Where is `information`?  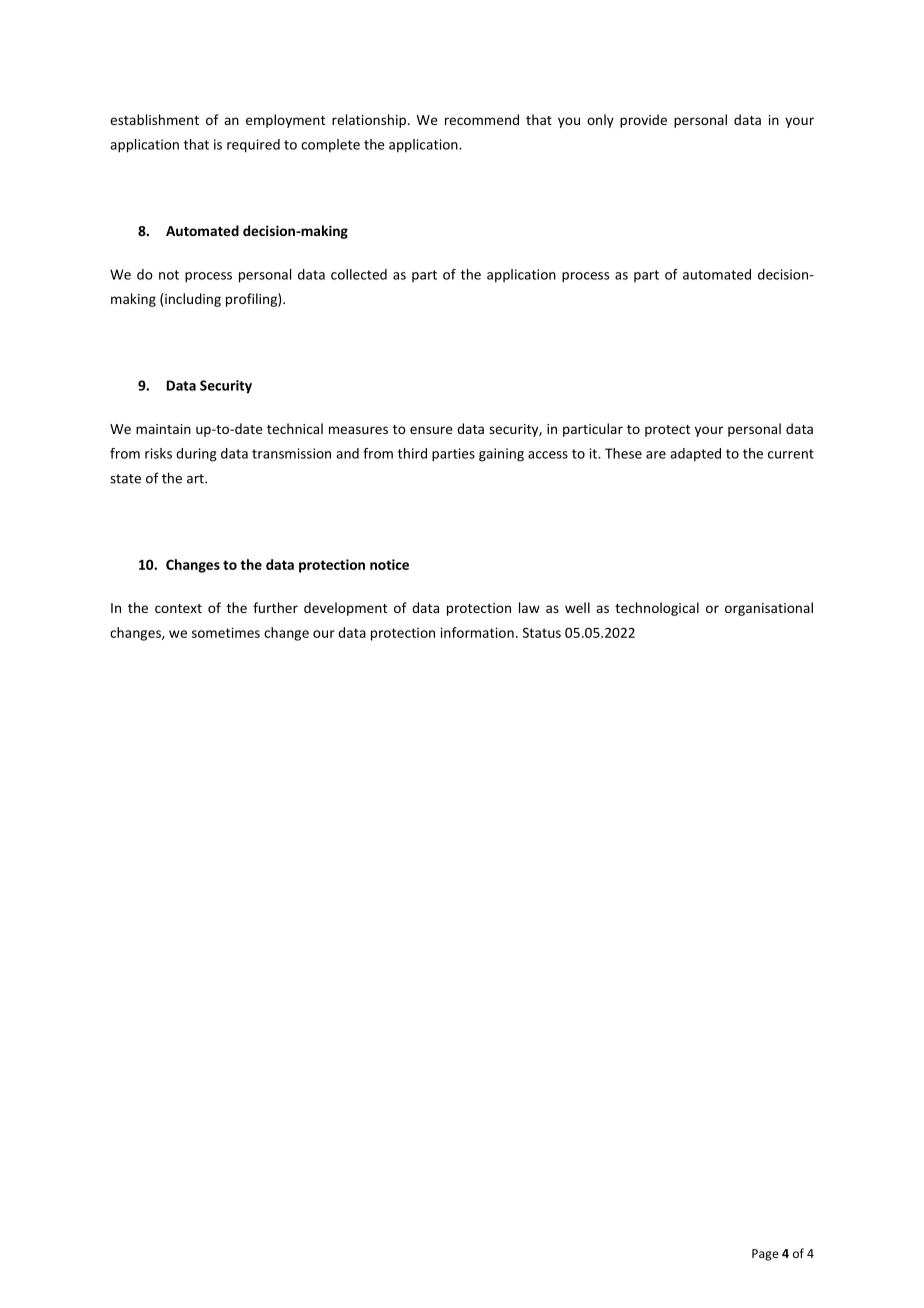
information is located at coordinates (477, 632).
